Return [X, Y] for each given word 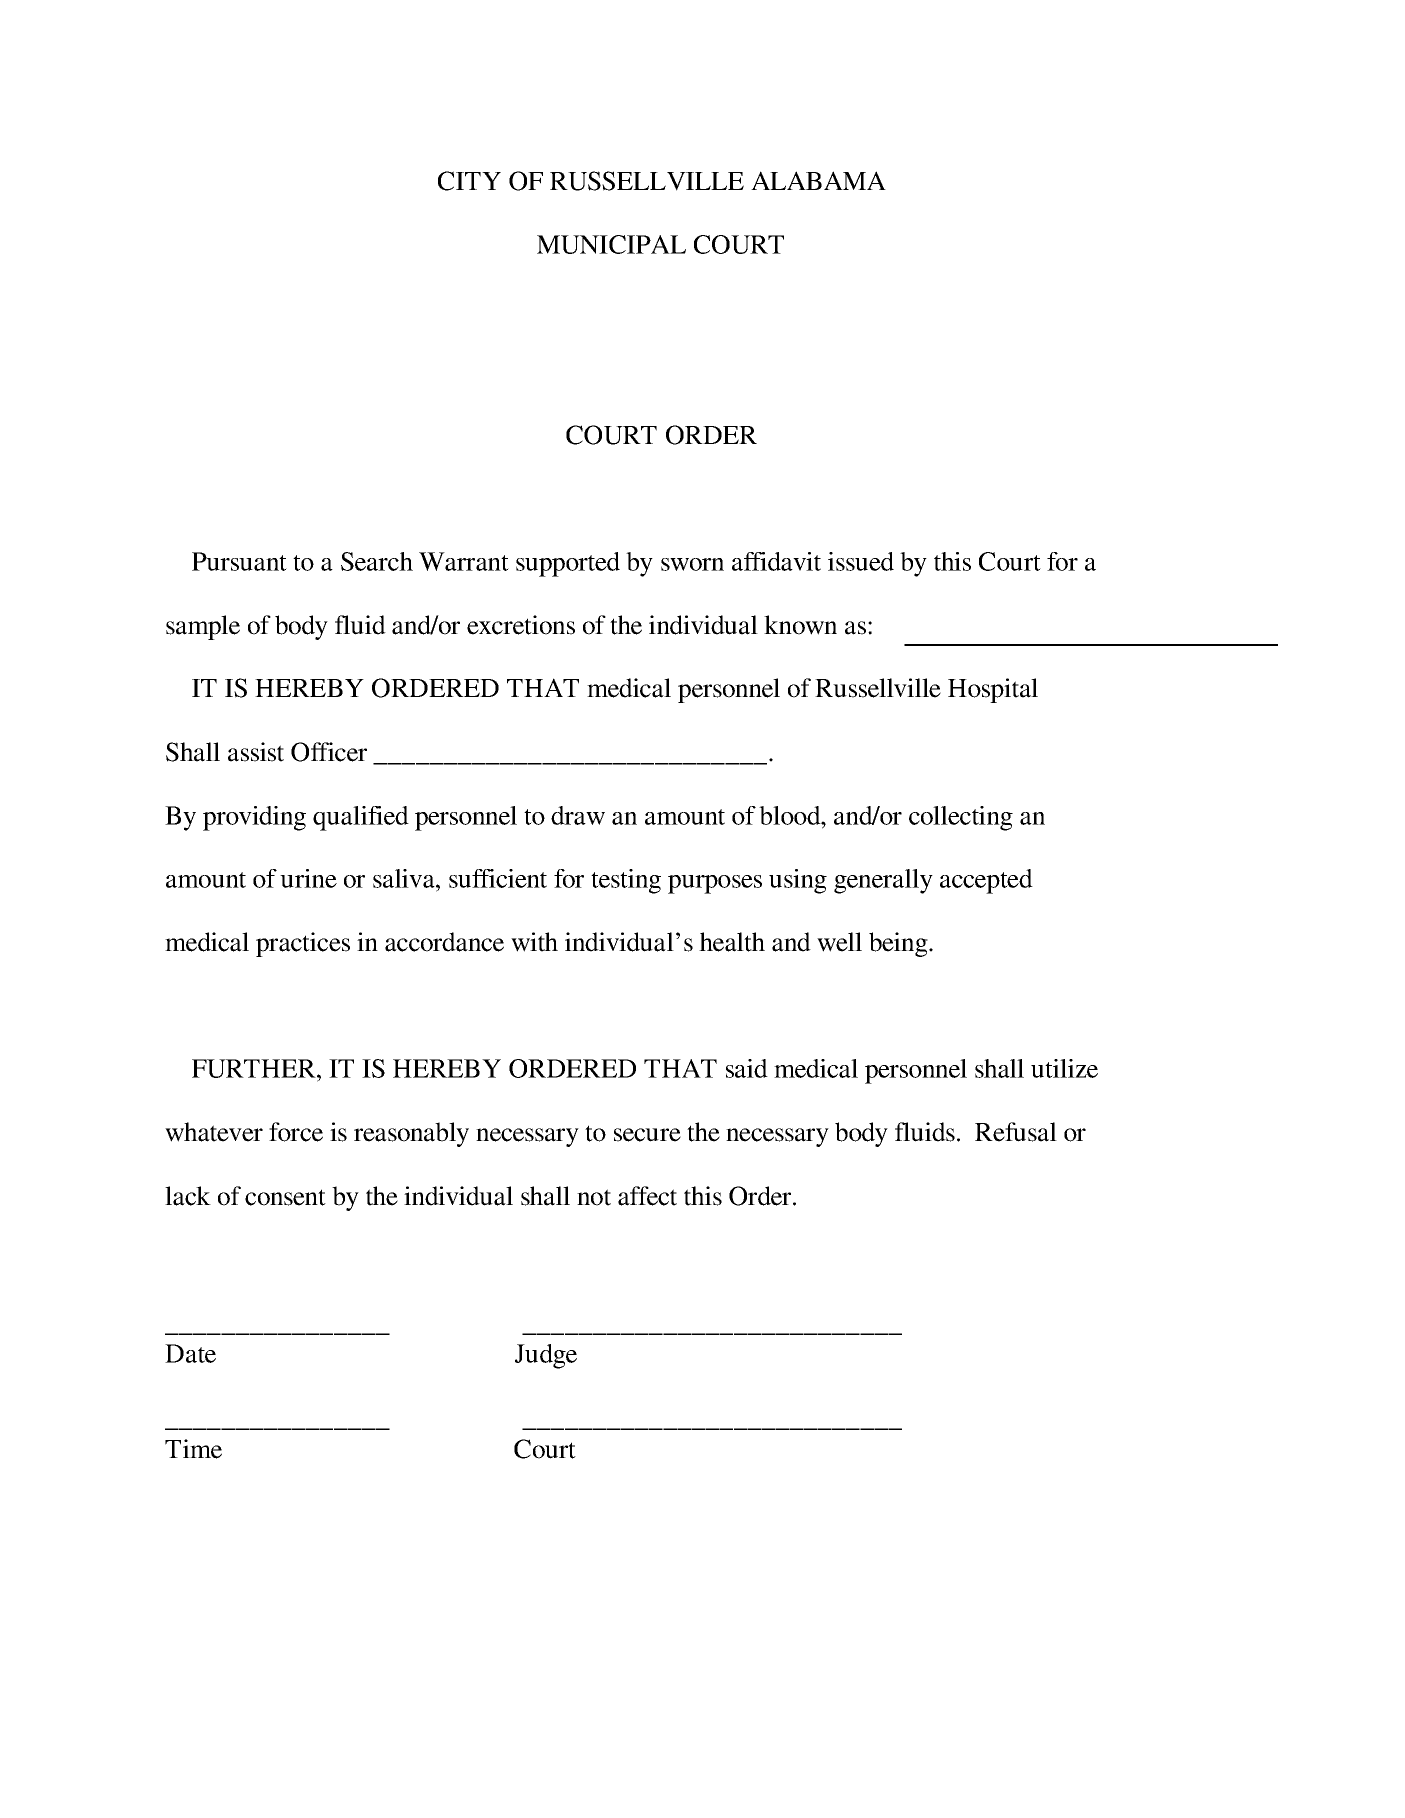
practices [303, 944]
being [899, 944]
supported [568, 564]
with [534, 942]
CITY [469, 181]
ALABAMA [818, 180]
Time [193, 1449]
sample [203, 627]
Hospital [993, 690]
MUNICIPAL [611, 244]
